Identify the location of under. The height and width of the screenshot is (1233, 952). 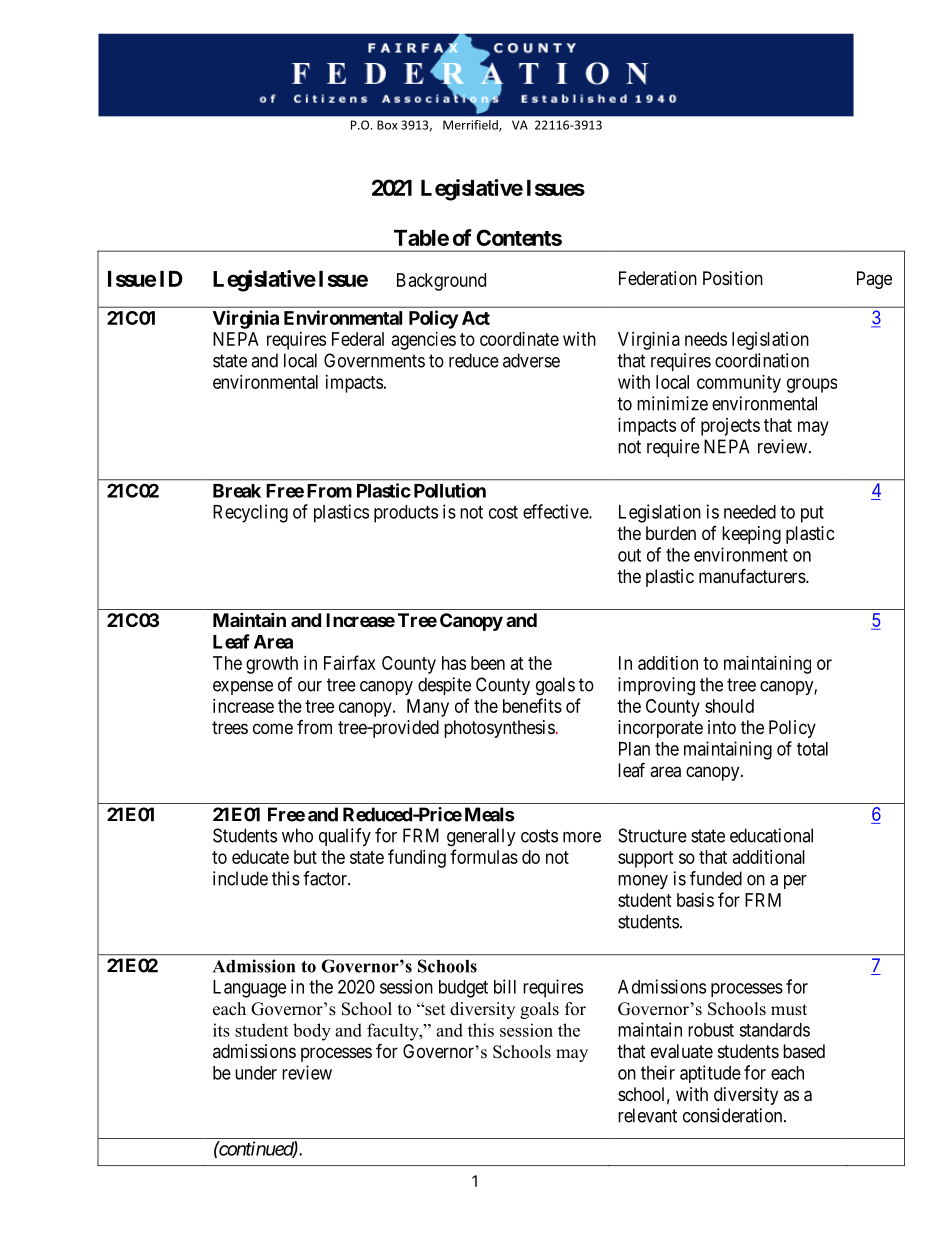
(256, 1073).
